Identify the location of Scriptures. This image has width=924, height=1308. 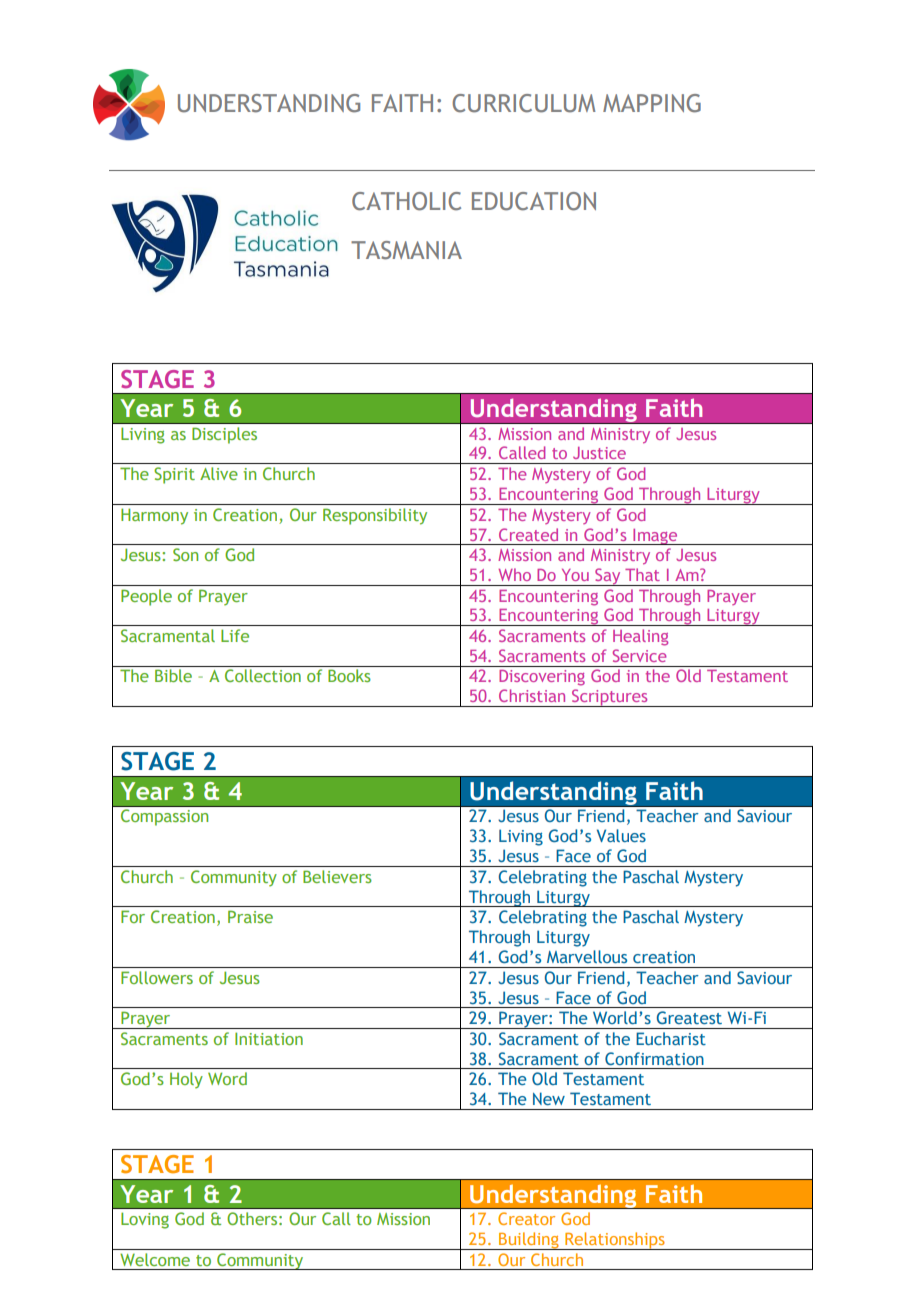
(610, 698).
